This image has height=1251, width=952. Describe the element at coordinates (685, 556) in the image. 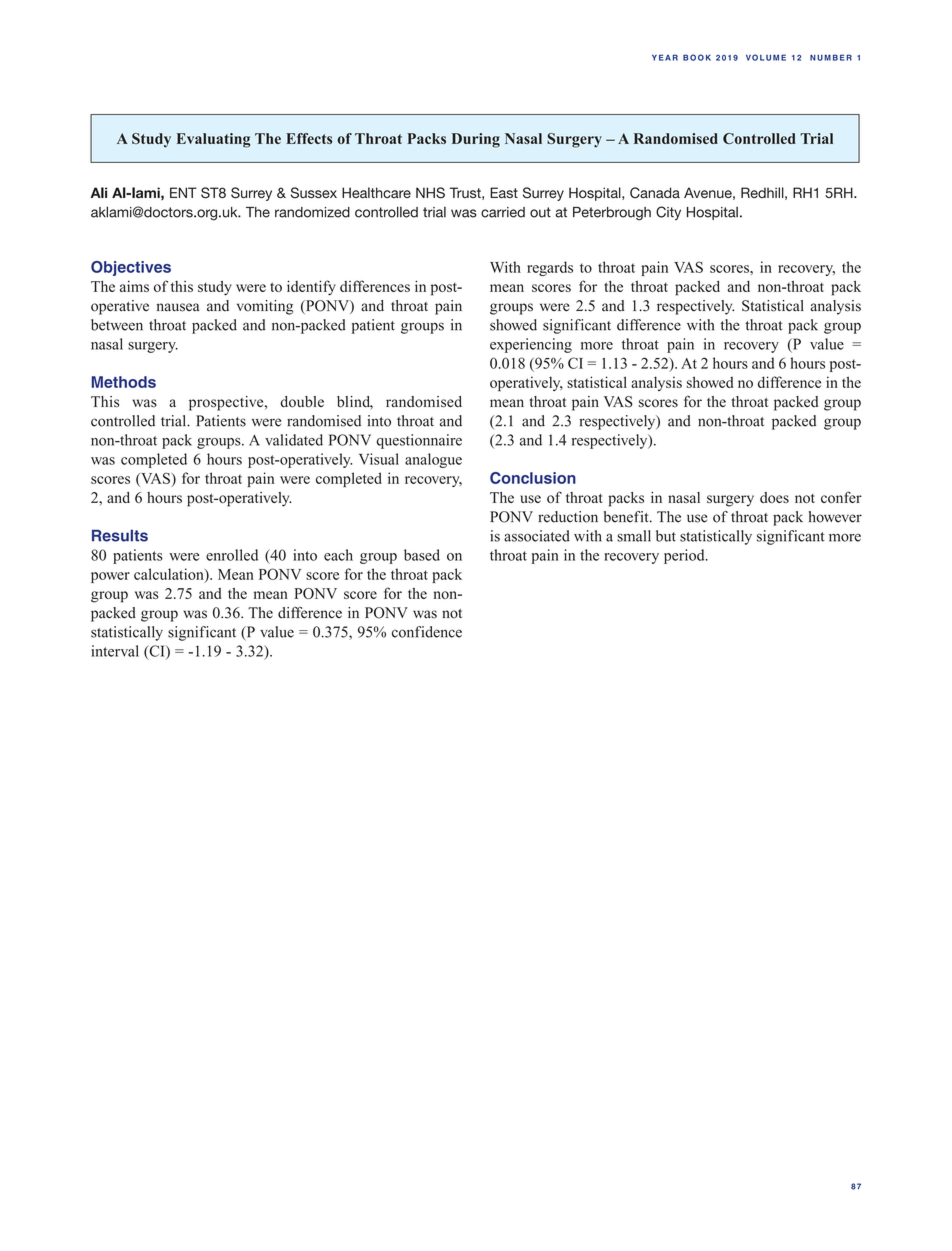

I see `period` at that location.
